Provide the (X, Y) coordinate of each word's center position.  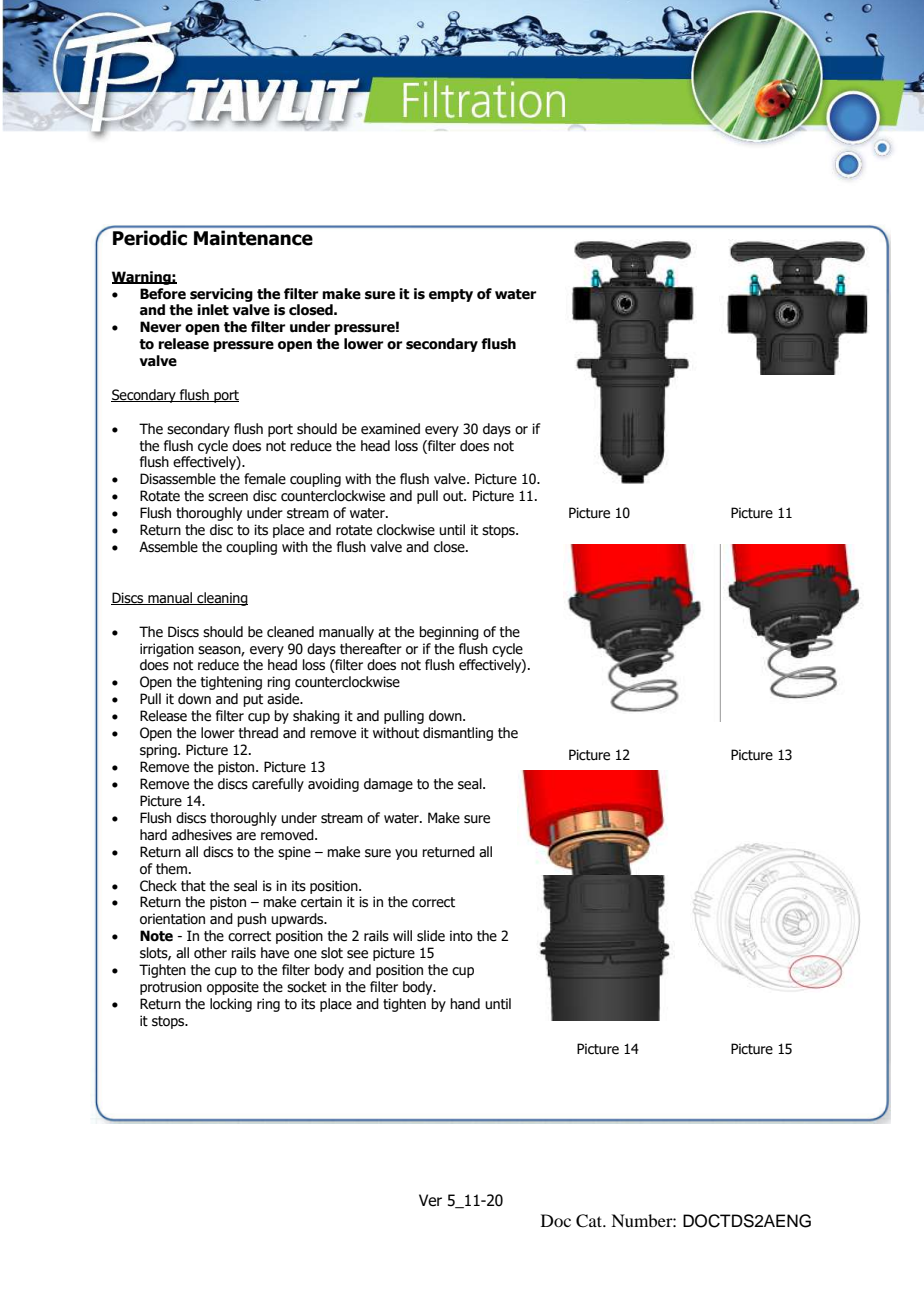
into (461, 936)
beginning (449, 633)
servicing (221, 295)
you (406, 854)
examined (390, 429)
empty (451, 295)
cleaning (221, 599)
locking (231, 1005)
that (193, 886)
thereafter (371, 649)
